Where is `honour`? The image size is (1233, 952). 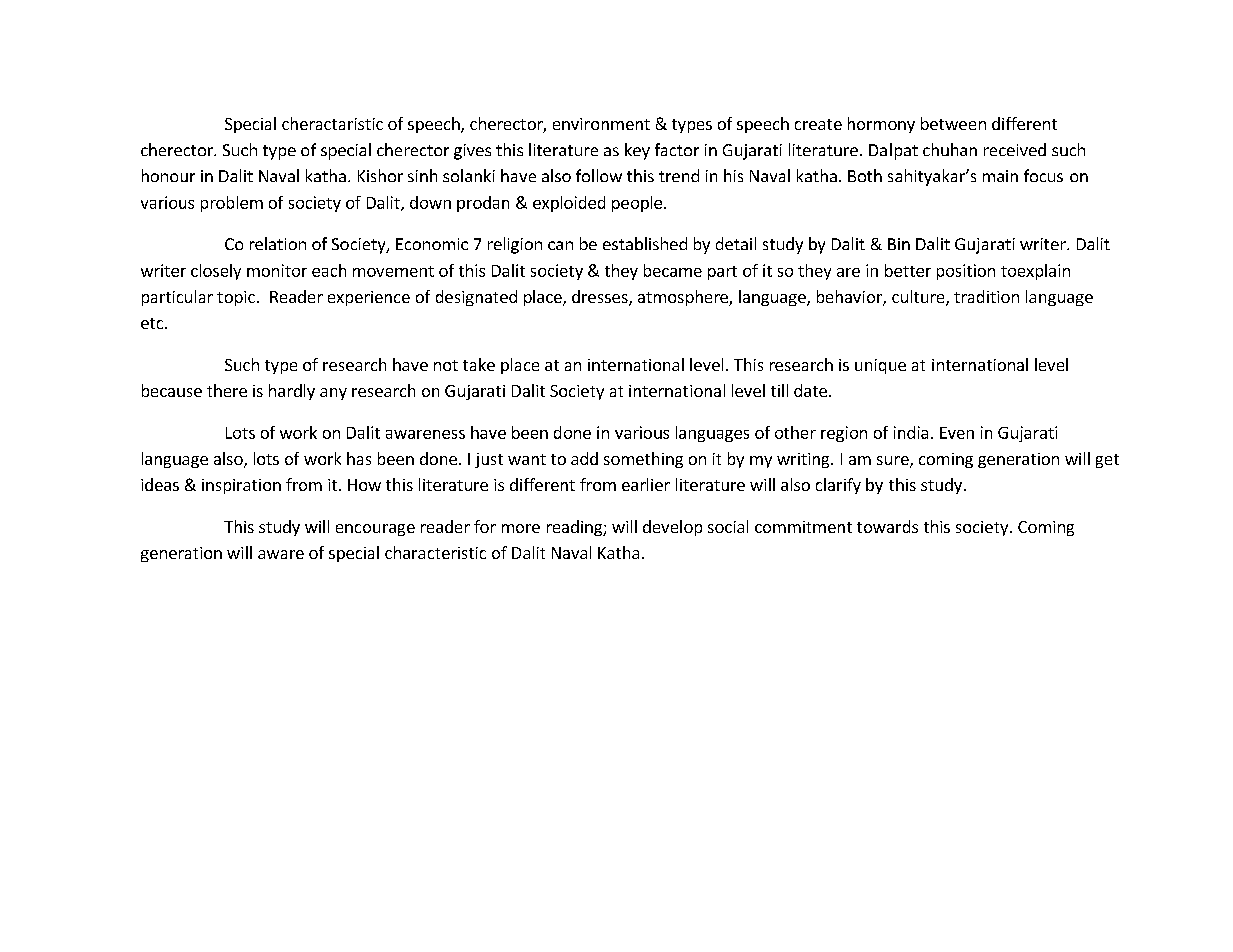
honour is located at coordinates (168, 175).
